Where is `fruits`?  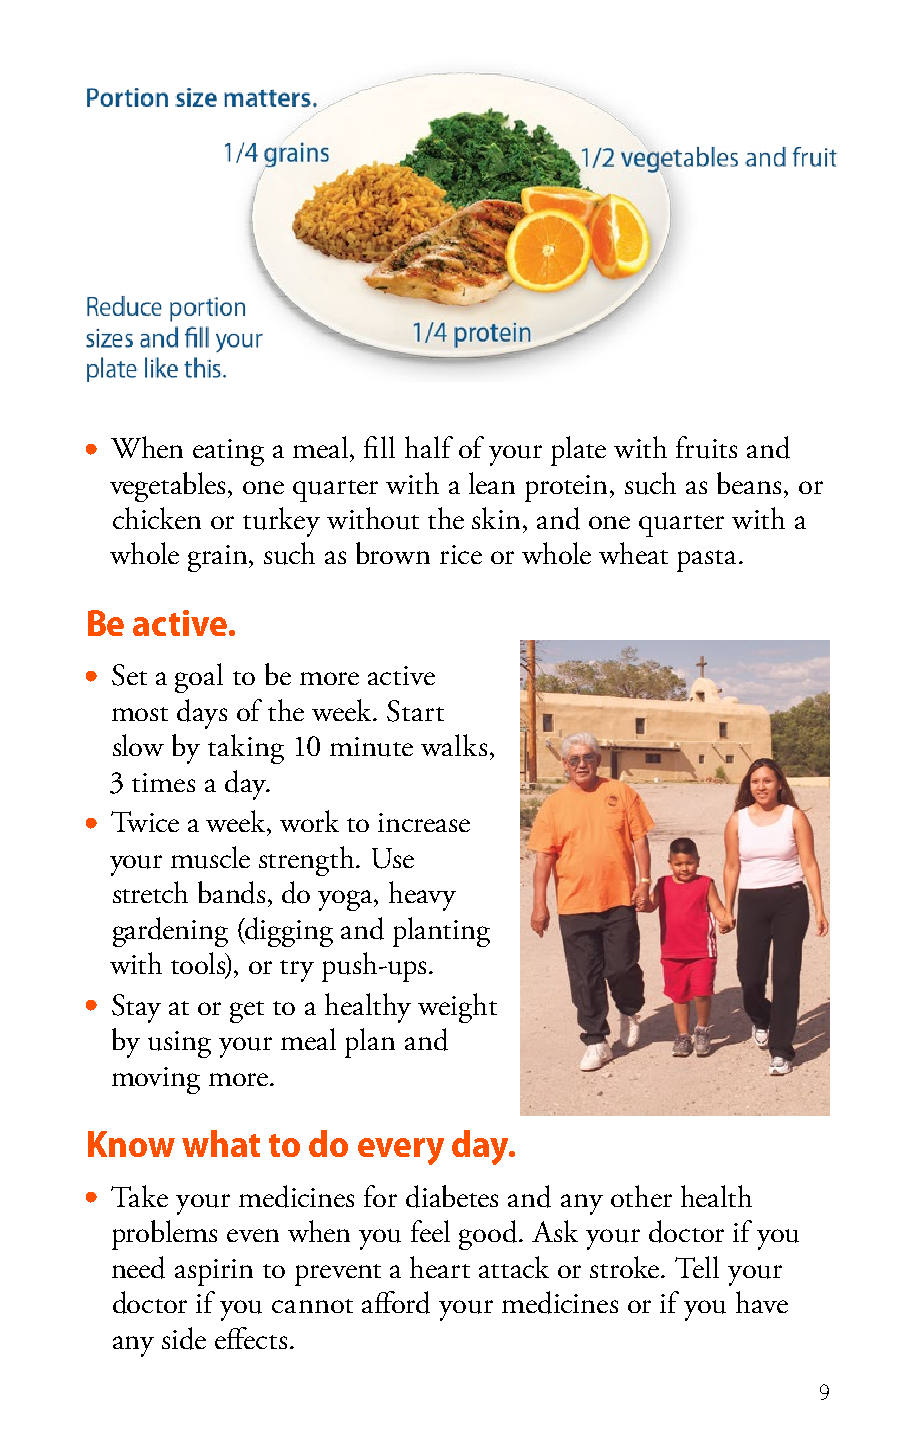
fruits is located at coordinates (706, 447).
